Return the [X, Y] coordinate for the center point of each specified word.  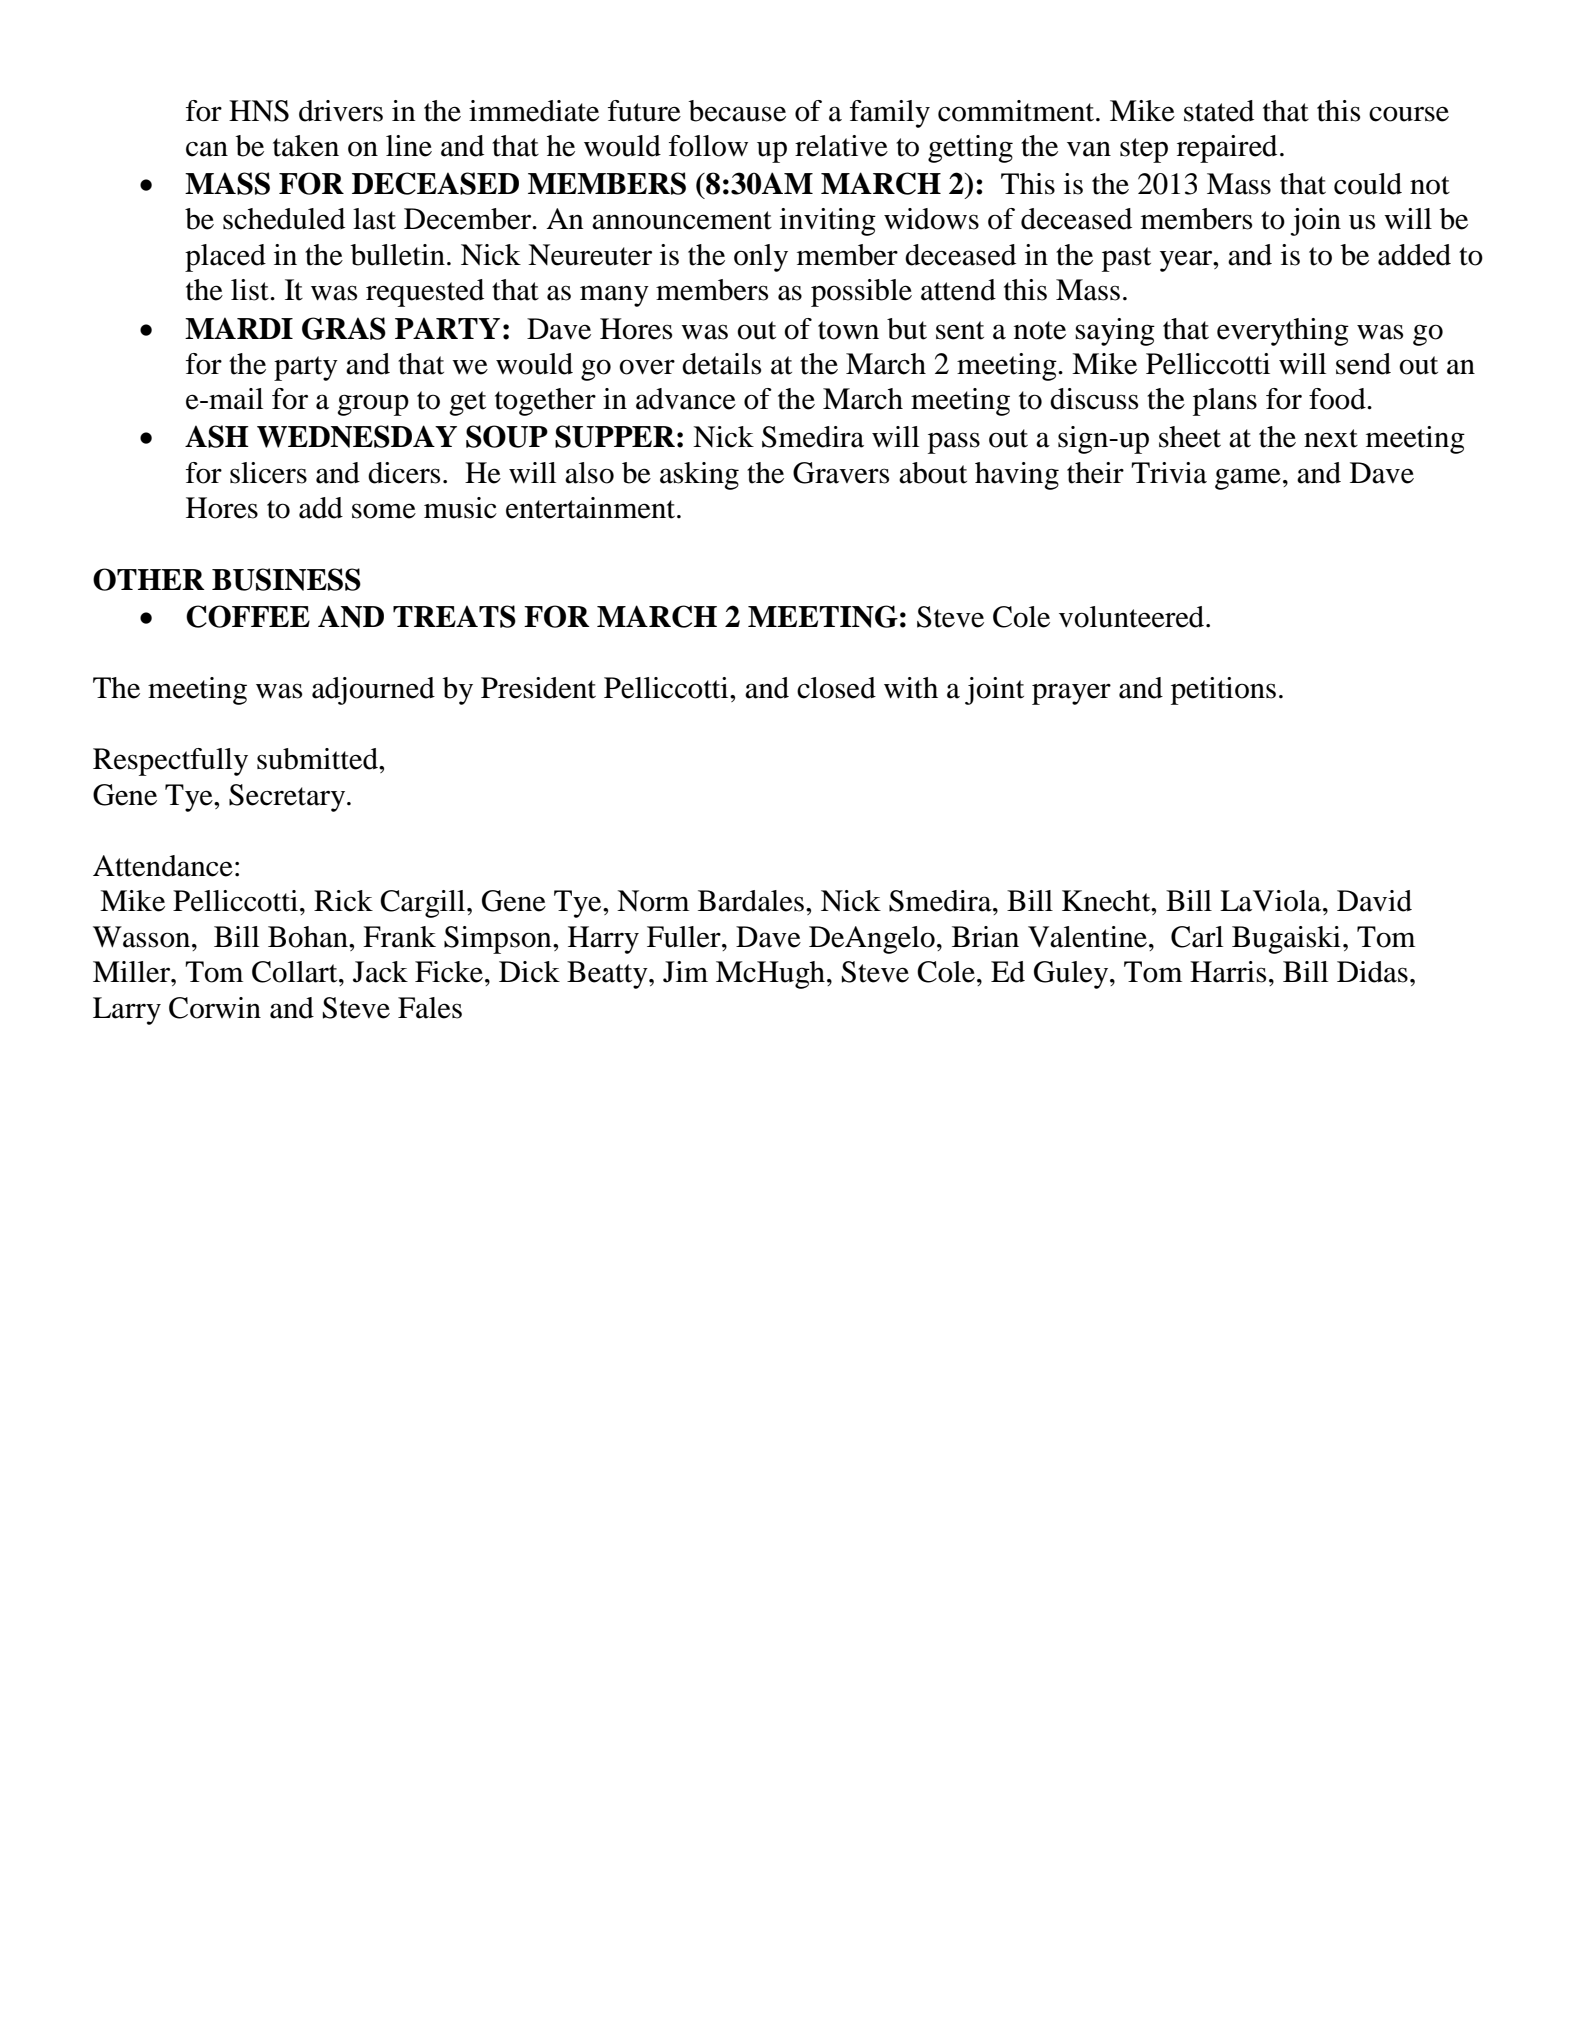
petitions [1223, 691]
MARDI [239, 328]
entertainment [592, 508]
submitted [318, 759]
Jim [685, 972]
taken [306, 146]
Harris [1228, 972]
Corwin [215, 1008]
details [721, 364]
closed [836, 688]
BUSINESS [286, 579]
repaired [1227, 149]
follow [708, 146]
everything [1283, 332]
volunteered [1133, 617]
